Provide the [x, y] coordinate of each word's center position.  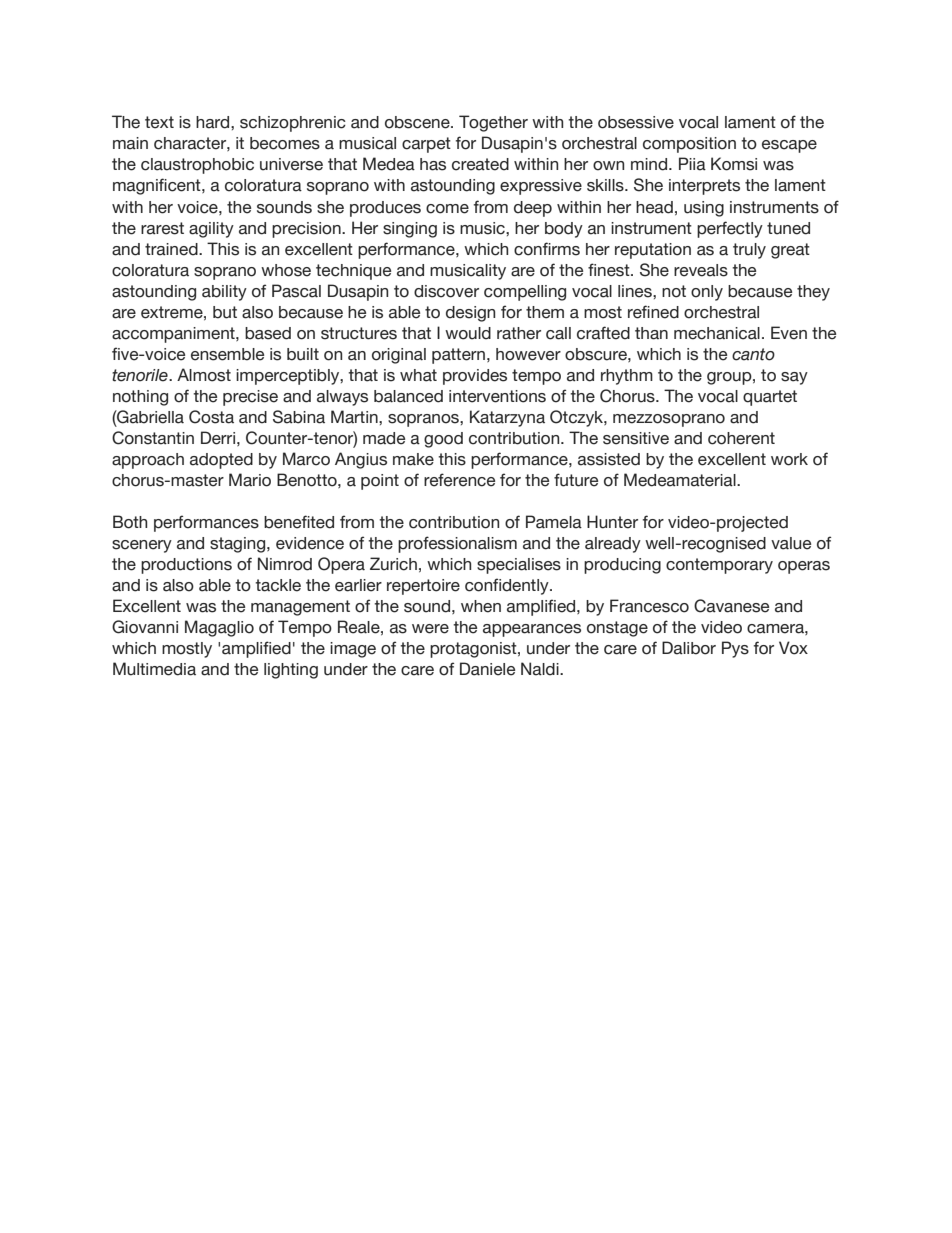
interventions [497, 396]
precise [250, 398]
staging [239, 545]
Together [493, 123]
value [791, 543]
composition [689, 145]
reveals [701, 270]
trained [172, 249]
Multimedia [154, 669]
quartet [770, 398]
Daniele [487, 669]
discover [446, 291]
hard [214, 122]
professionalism [457, 544]
